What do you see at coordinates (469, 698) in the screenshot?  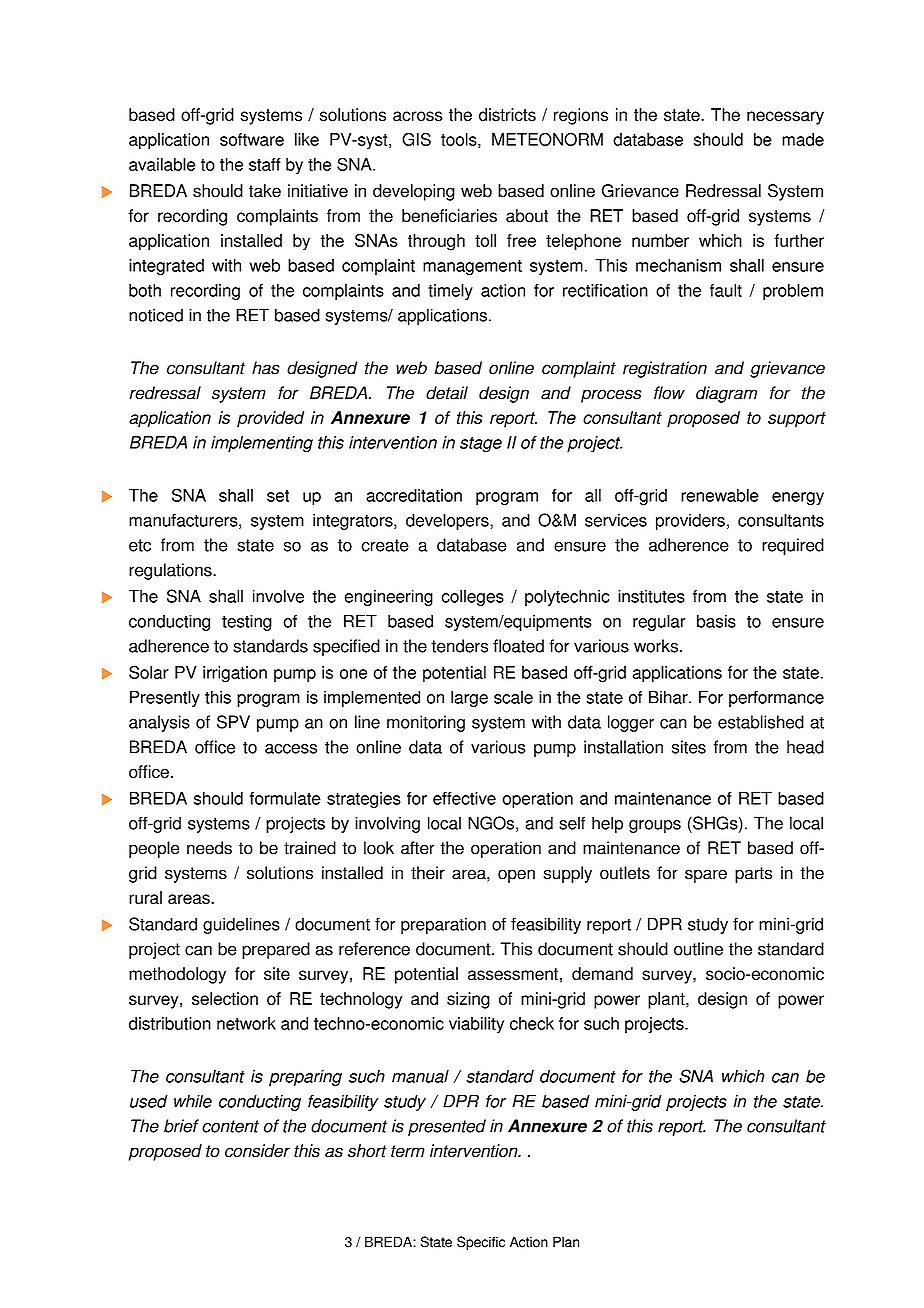 I see `large` at bounding box center [469, 698].
